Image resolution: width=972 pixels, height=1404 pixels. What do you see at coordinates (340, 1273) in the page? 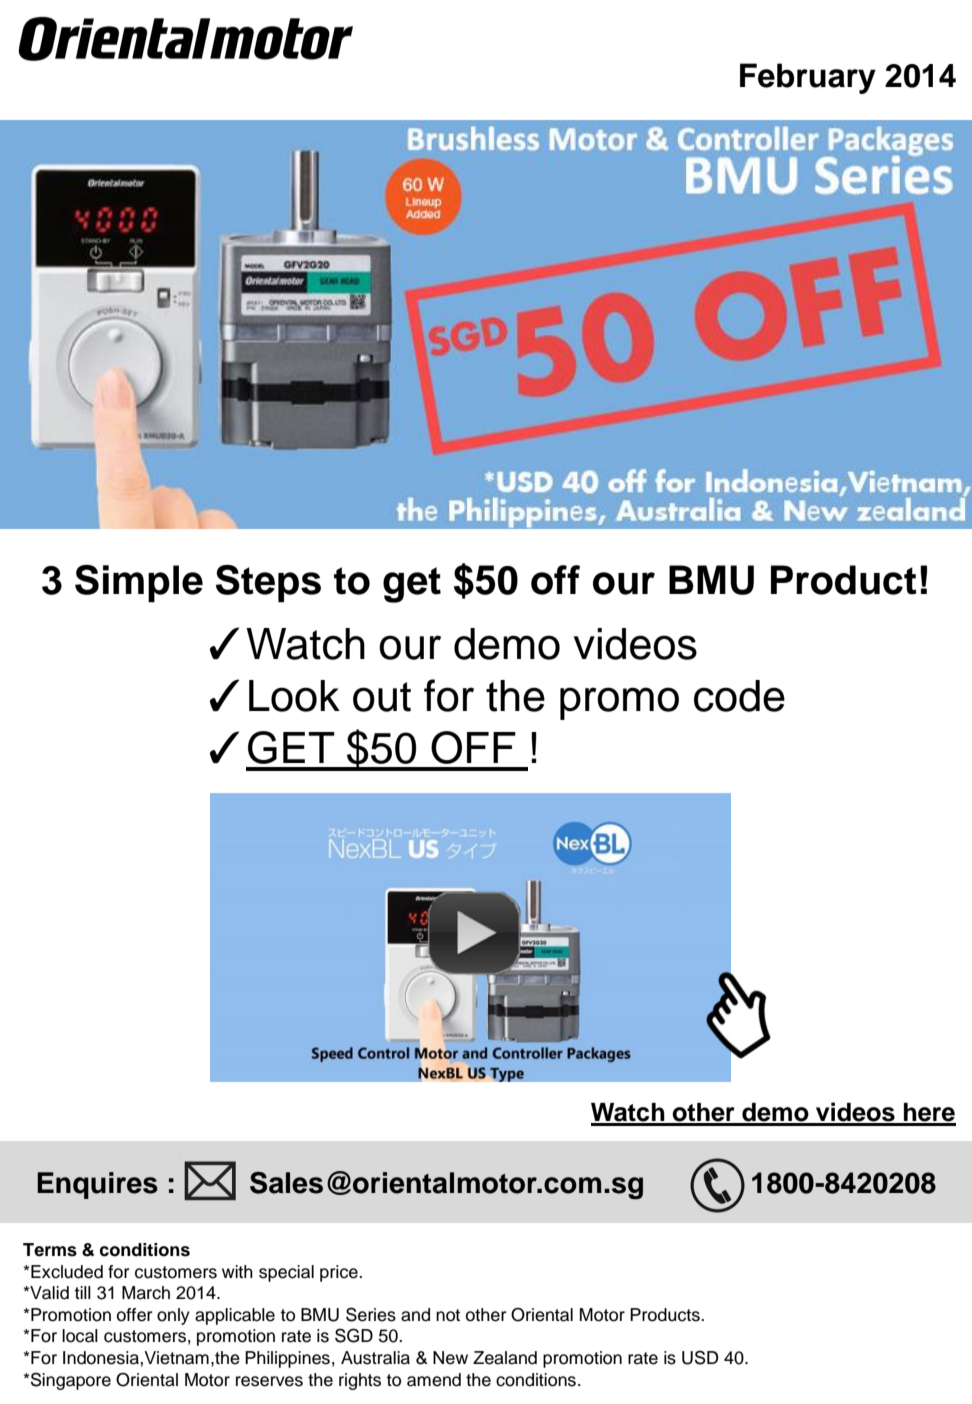
I see `price` at bounding box center [340, 1273].
